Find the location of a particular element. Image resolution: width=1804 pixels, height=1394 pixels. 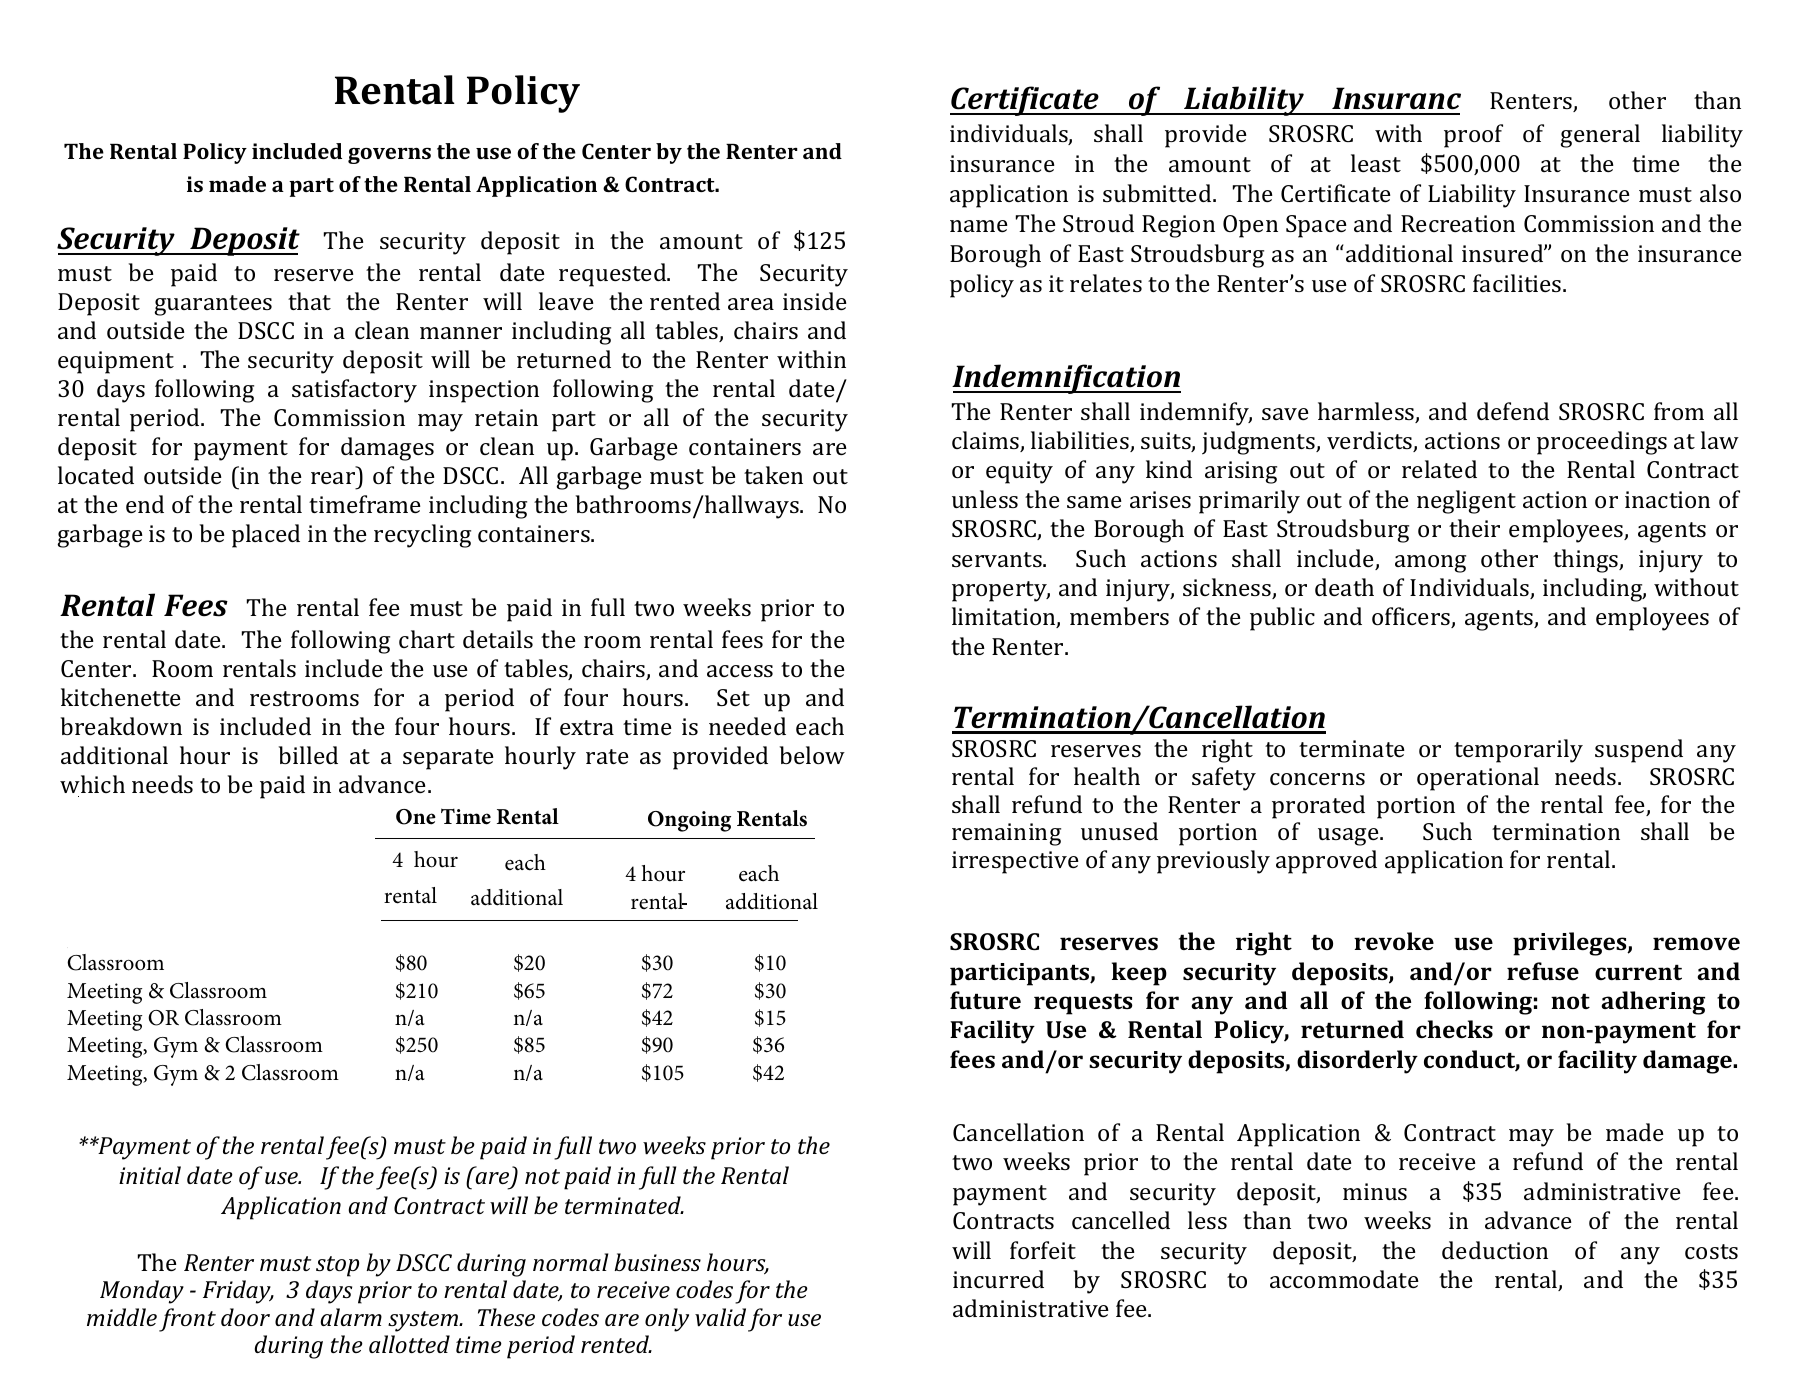

alarm is located at coordinates (351, 1317).
